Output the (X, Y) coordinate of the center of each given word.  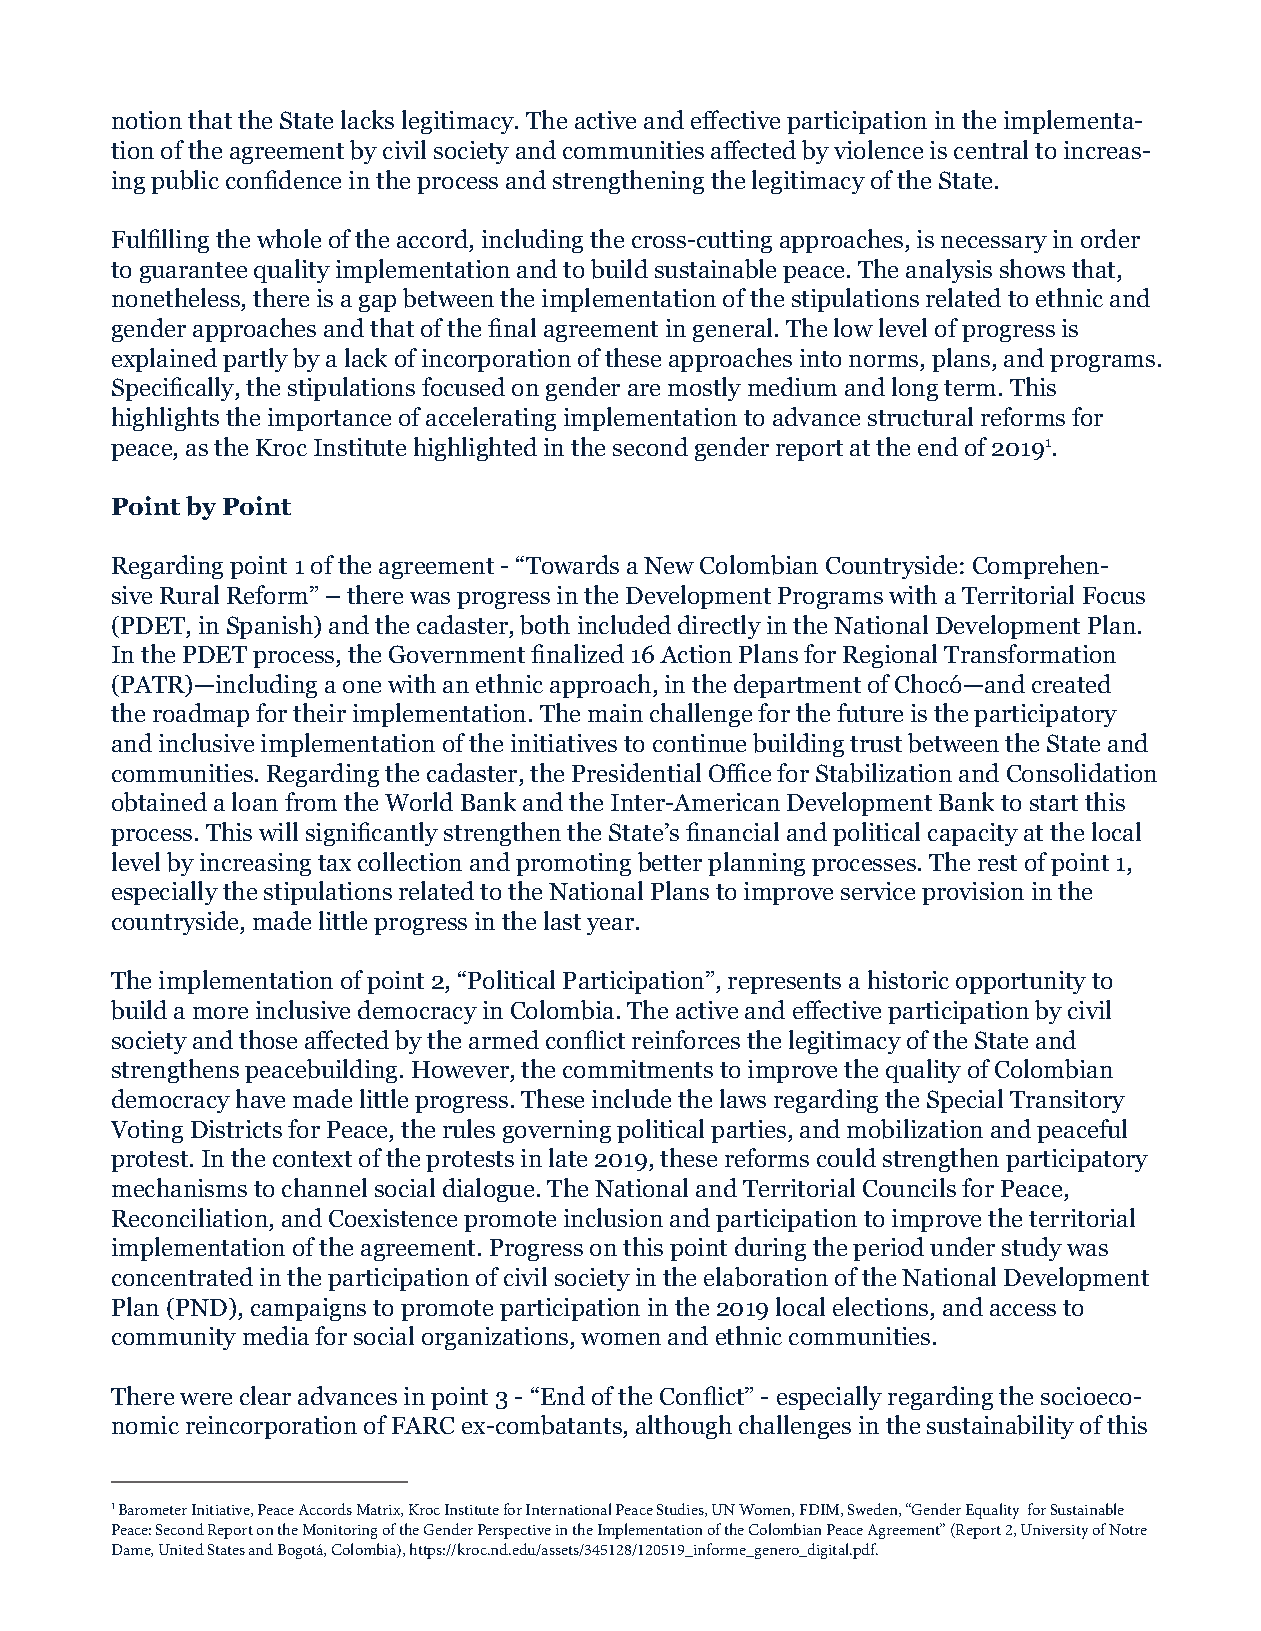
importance (329, 419)
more (220, 1013)
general (734, 330)
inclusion (613, 1217)
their (319, 712)
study (1032, 1249)
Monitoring (340, 1531)
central (991, 149)
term (970, 388)
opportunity (1021, 982)
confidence (283, 179)
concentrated (182, 1276)
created (1071, 683)
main (615, 713)
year (612, 926)
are (644, 390)
